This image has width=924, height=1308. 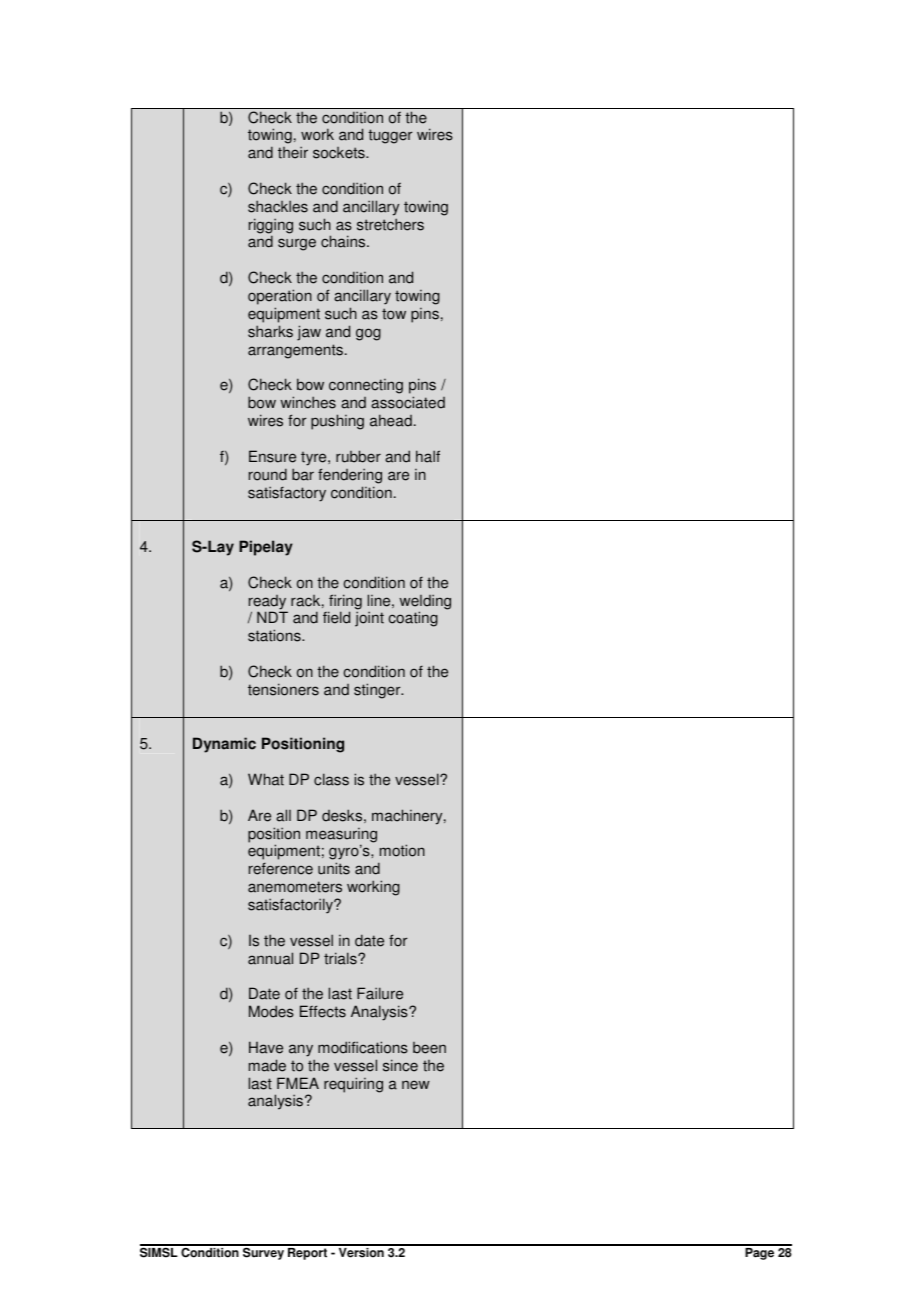 I want to click on Survey, so click(x=264, y=1252).
